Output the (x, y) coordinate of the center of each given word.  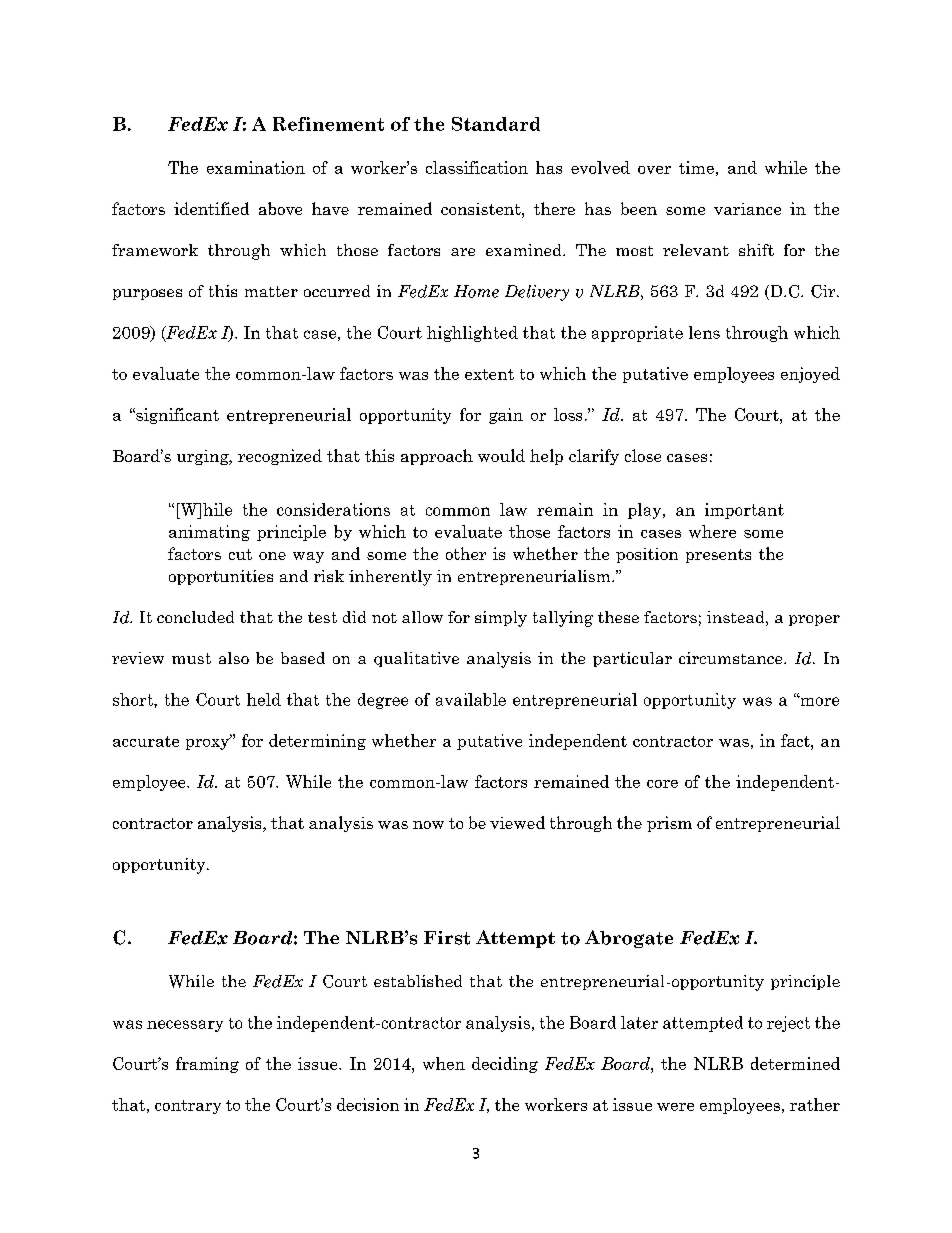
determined (795, 1063)
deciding (505, 1065)
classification (477, 167)
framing (207, 1065)
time (696, 167)
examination (256, 167)
